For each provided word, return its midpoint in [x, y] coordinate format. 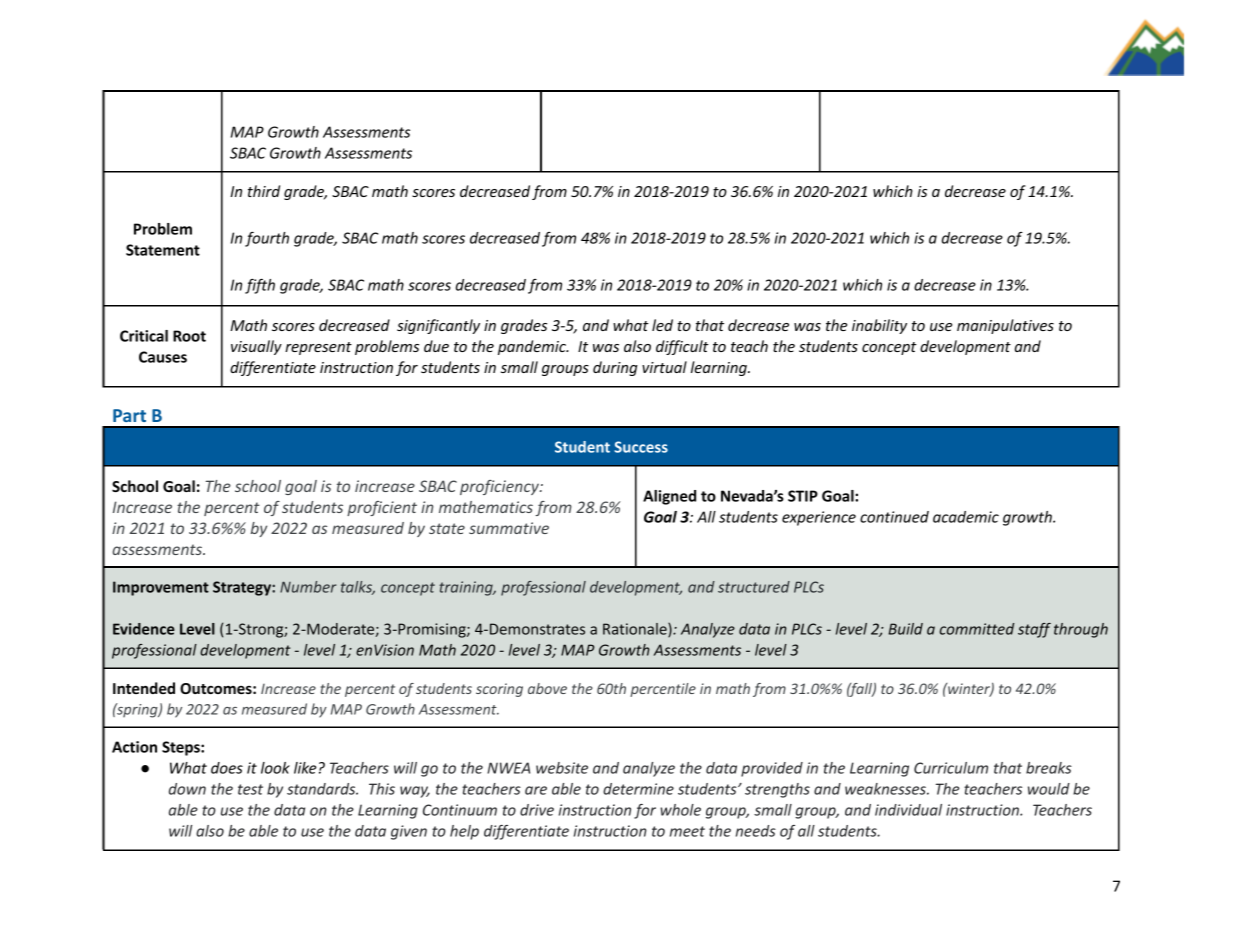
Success [641, 447]
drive [537, 810]
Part [129, 415]
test [250, 789]
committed [977, 629]
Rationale [636, 630]
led [662, 325]
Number [308, 587]
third [264, 191]
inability [879, 326]
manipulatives [1005, 326]
